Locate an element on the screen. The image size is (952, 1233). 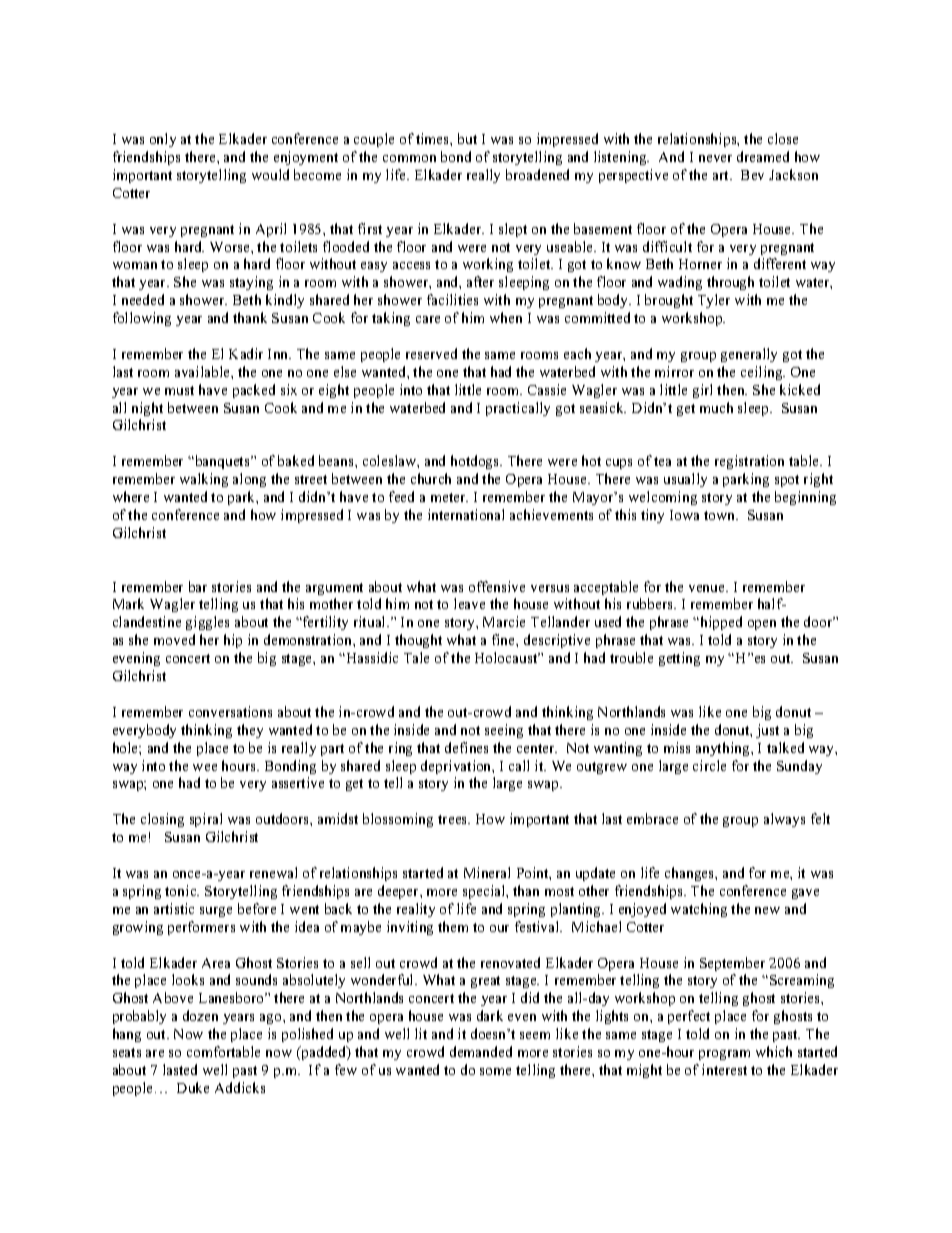
would is located at coordinates (270, 174).
